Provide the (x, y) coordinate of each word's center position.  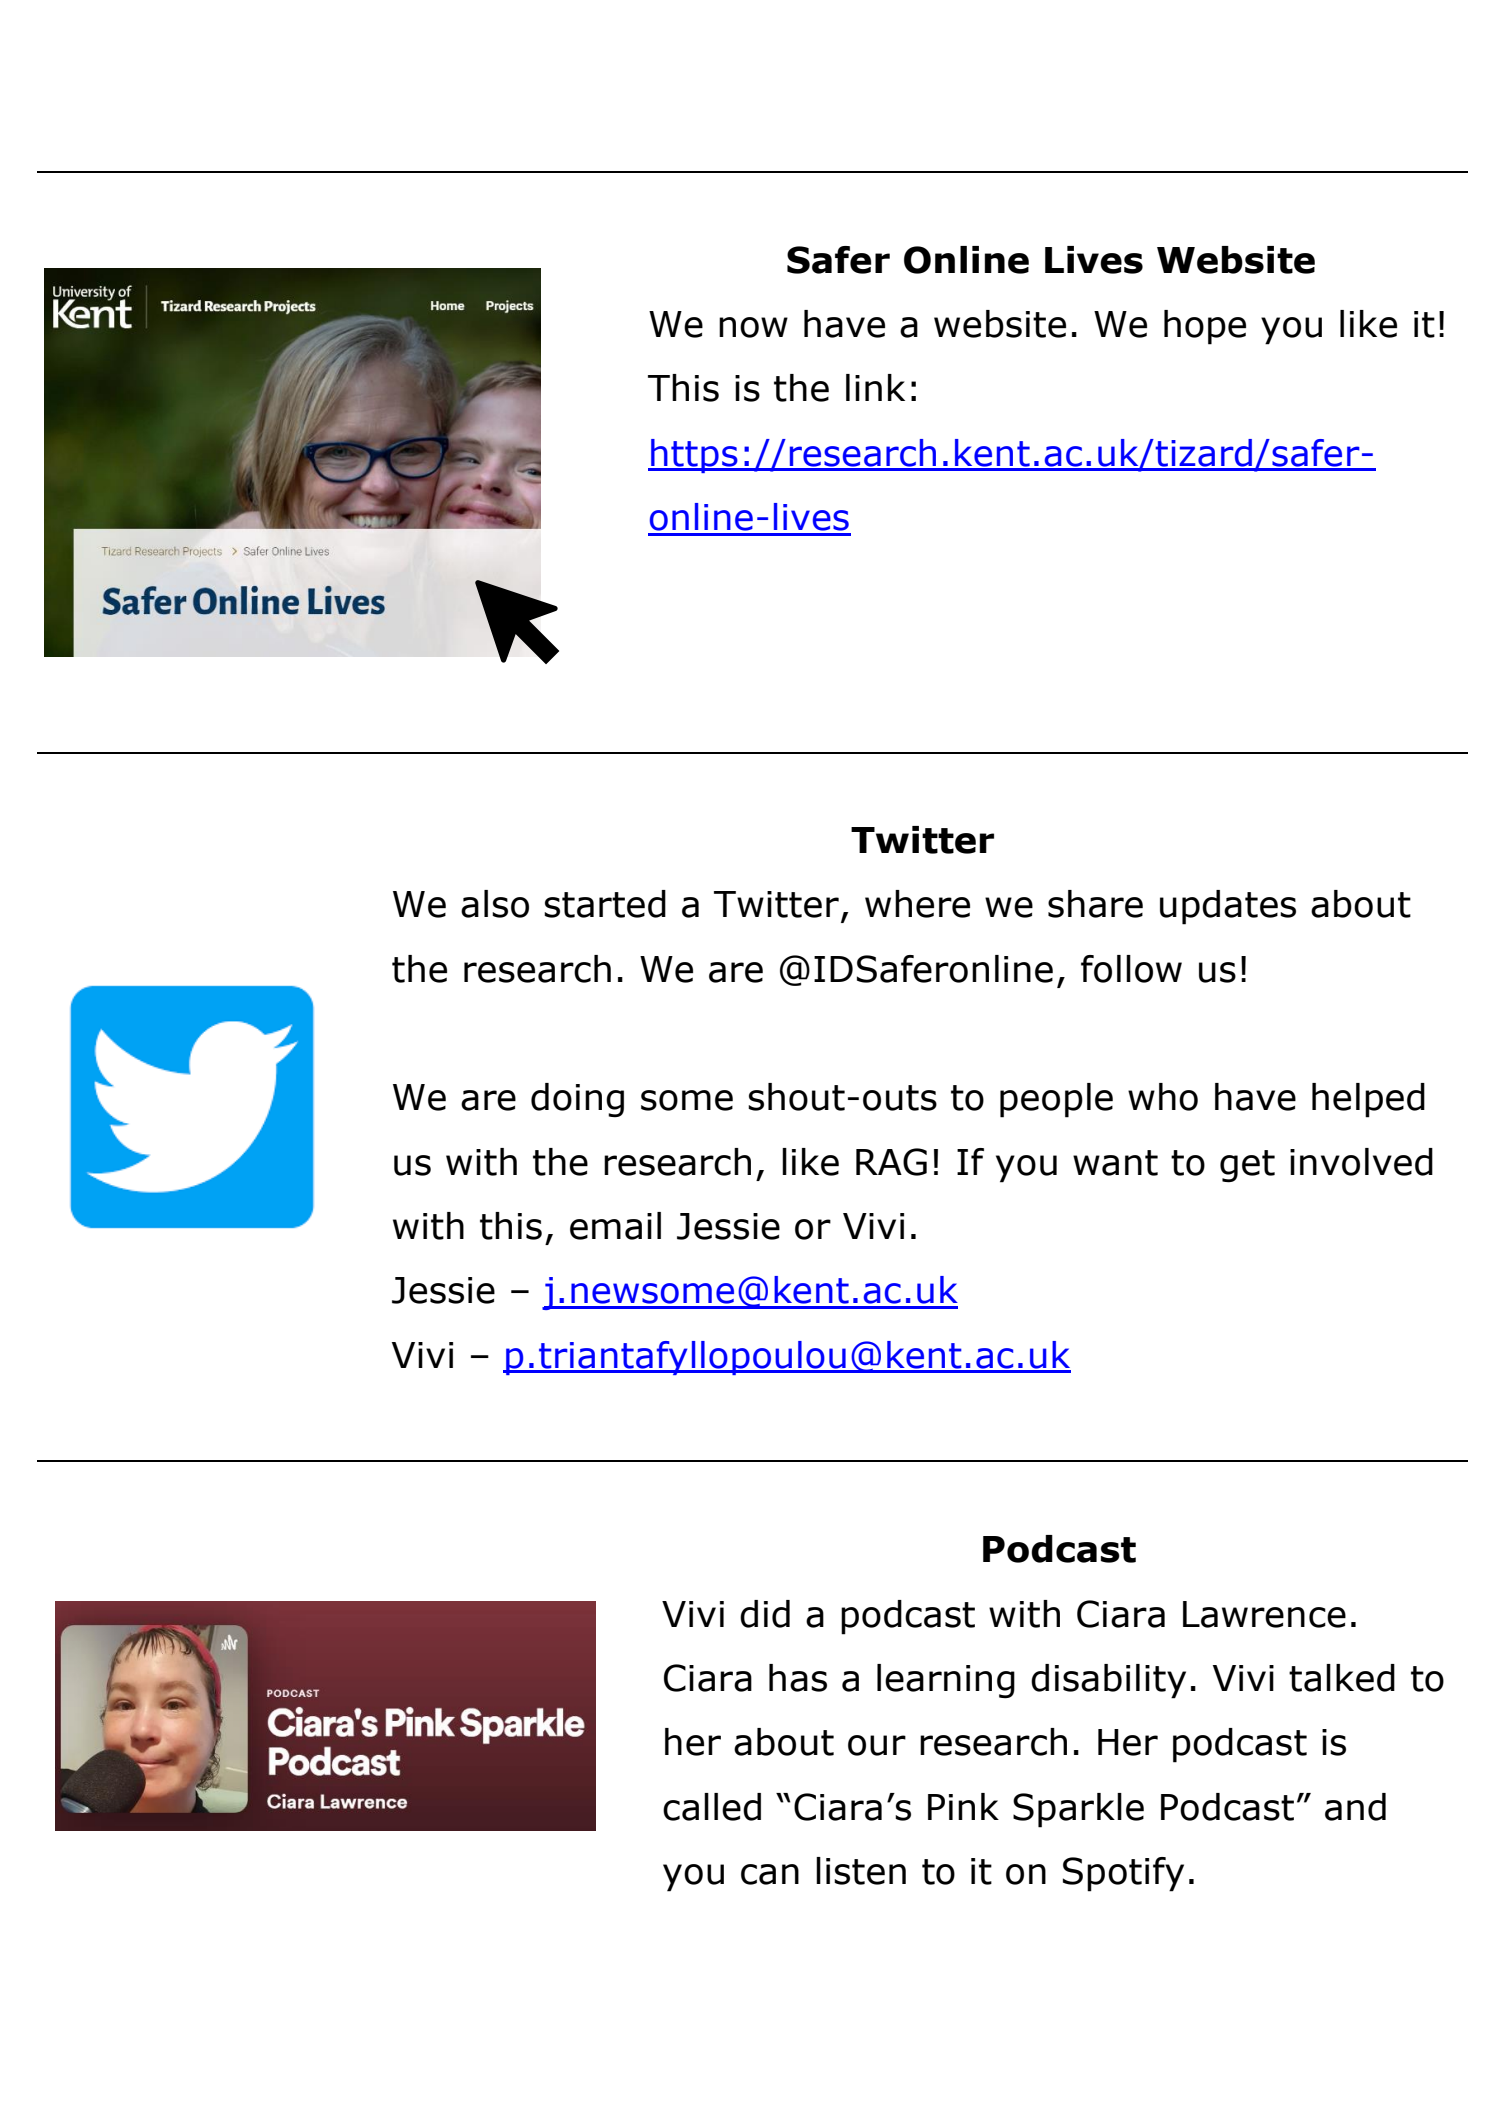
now (753, 327)
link (875, 387)
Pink (963, 1806)
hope (1205, 327)
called (712, 1807)
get (1247, 1166)
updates (1228, 907)
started (605, 904)
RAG (891, 1162)
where (917, 904)
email (615, 1226)
